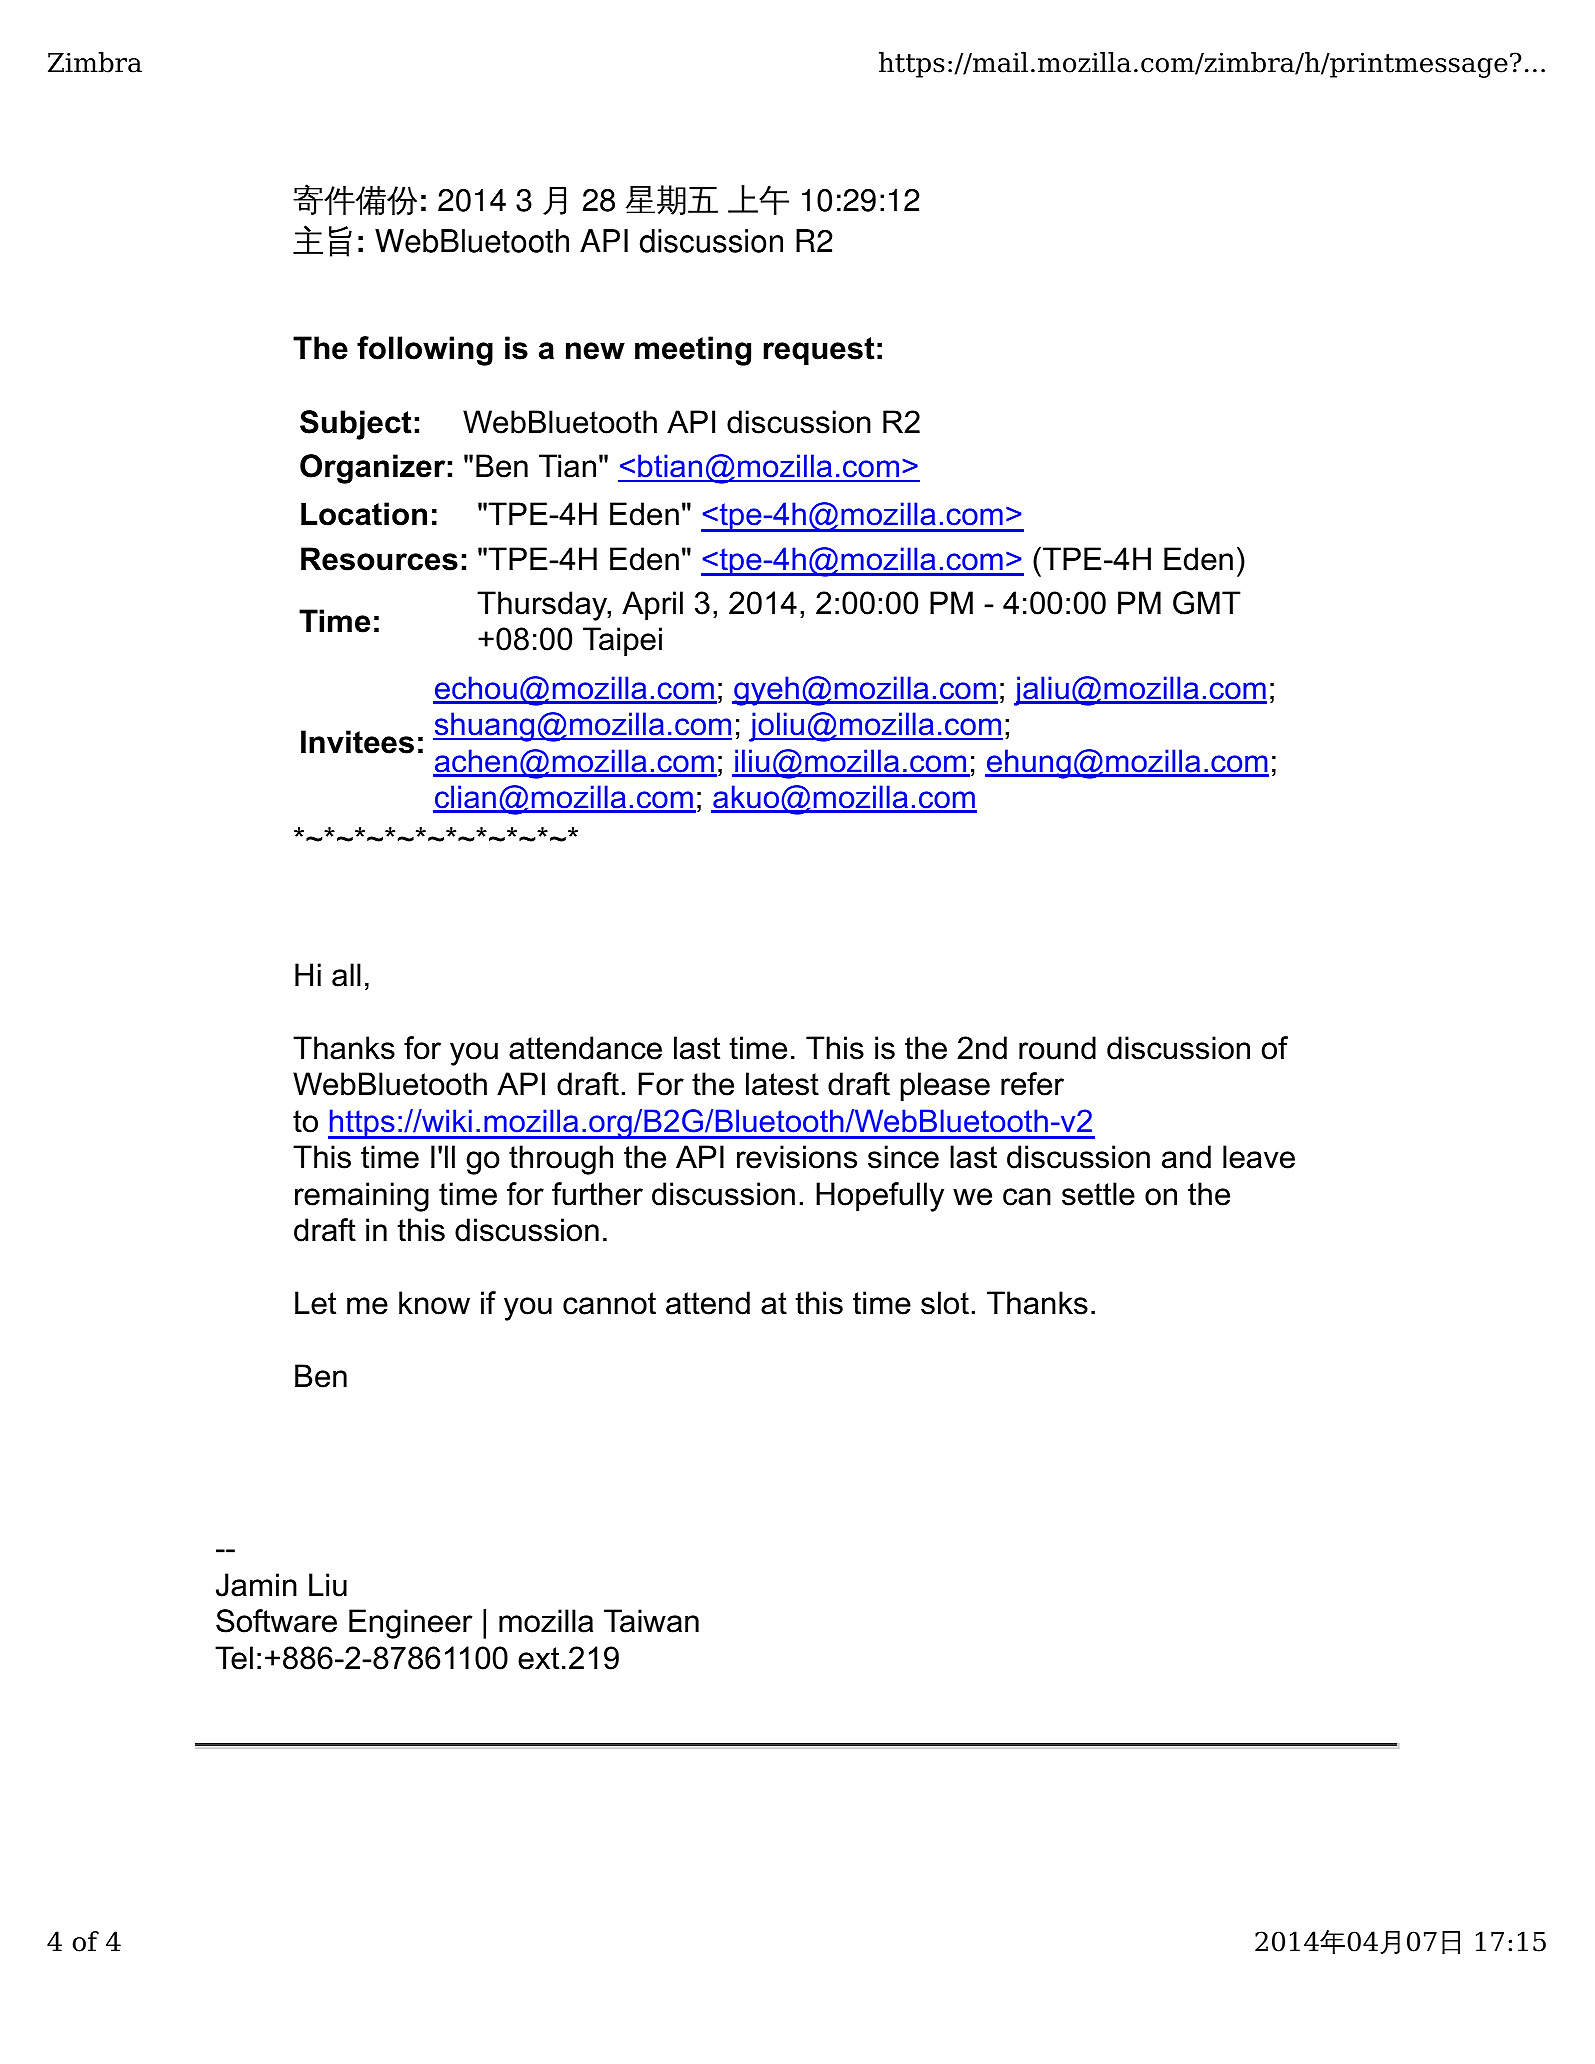  I want to click on Subject, so click(355, 425).
